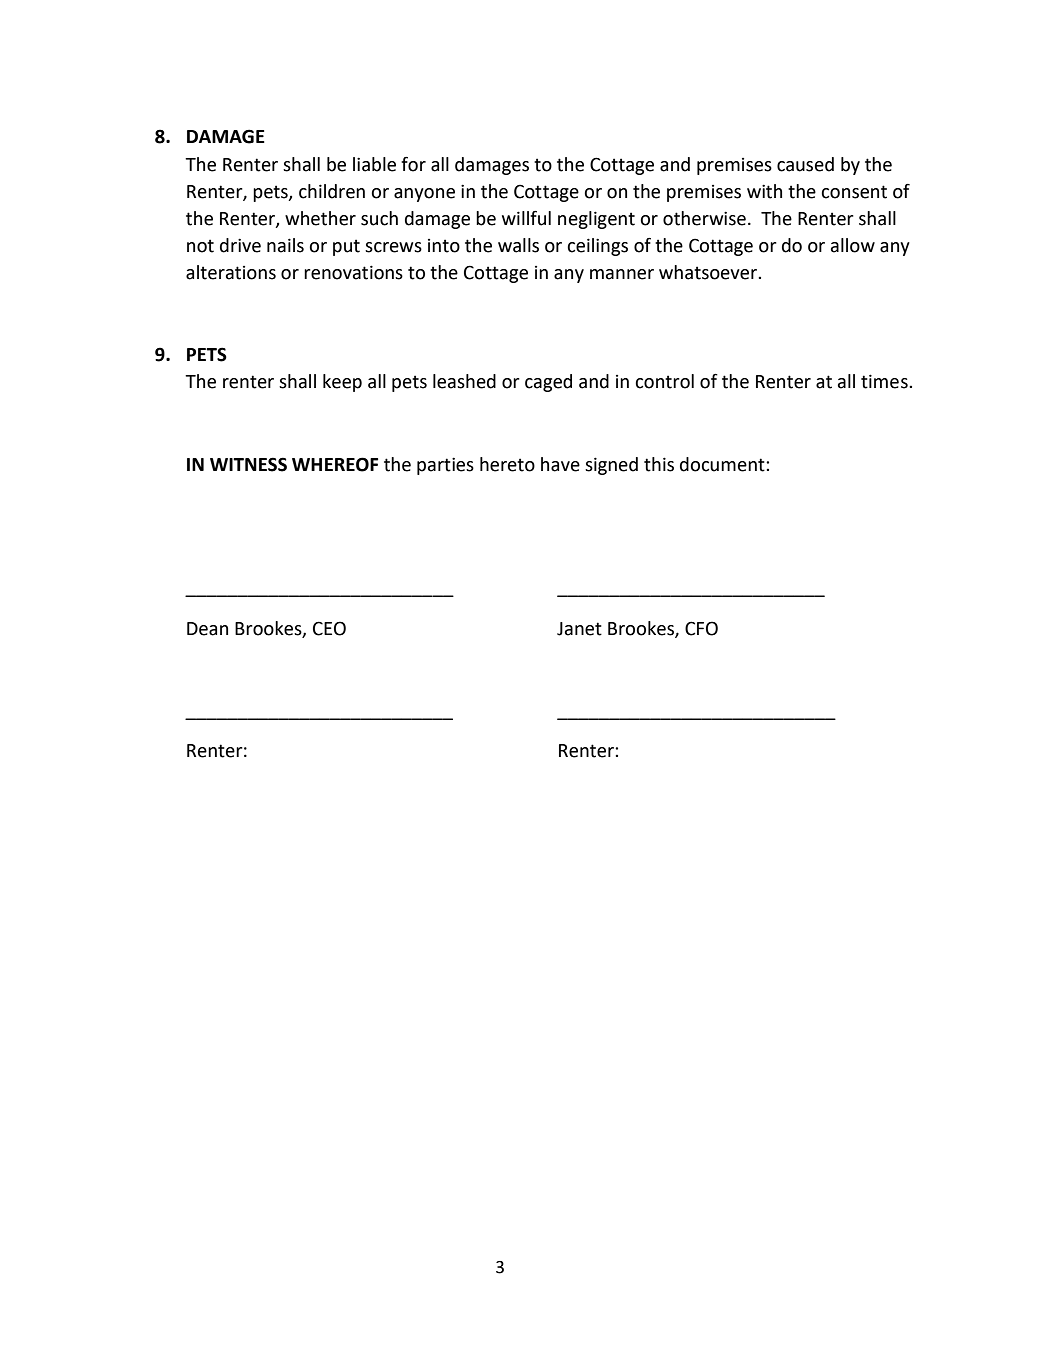 This page has height=1363, width=1053. I want to click on have, so click(560, 464).
